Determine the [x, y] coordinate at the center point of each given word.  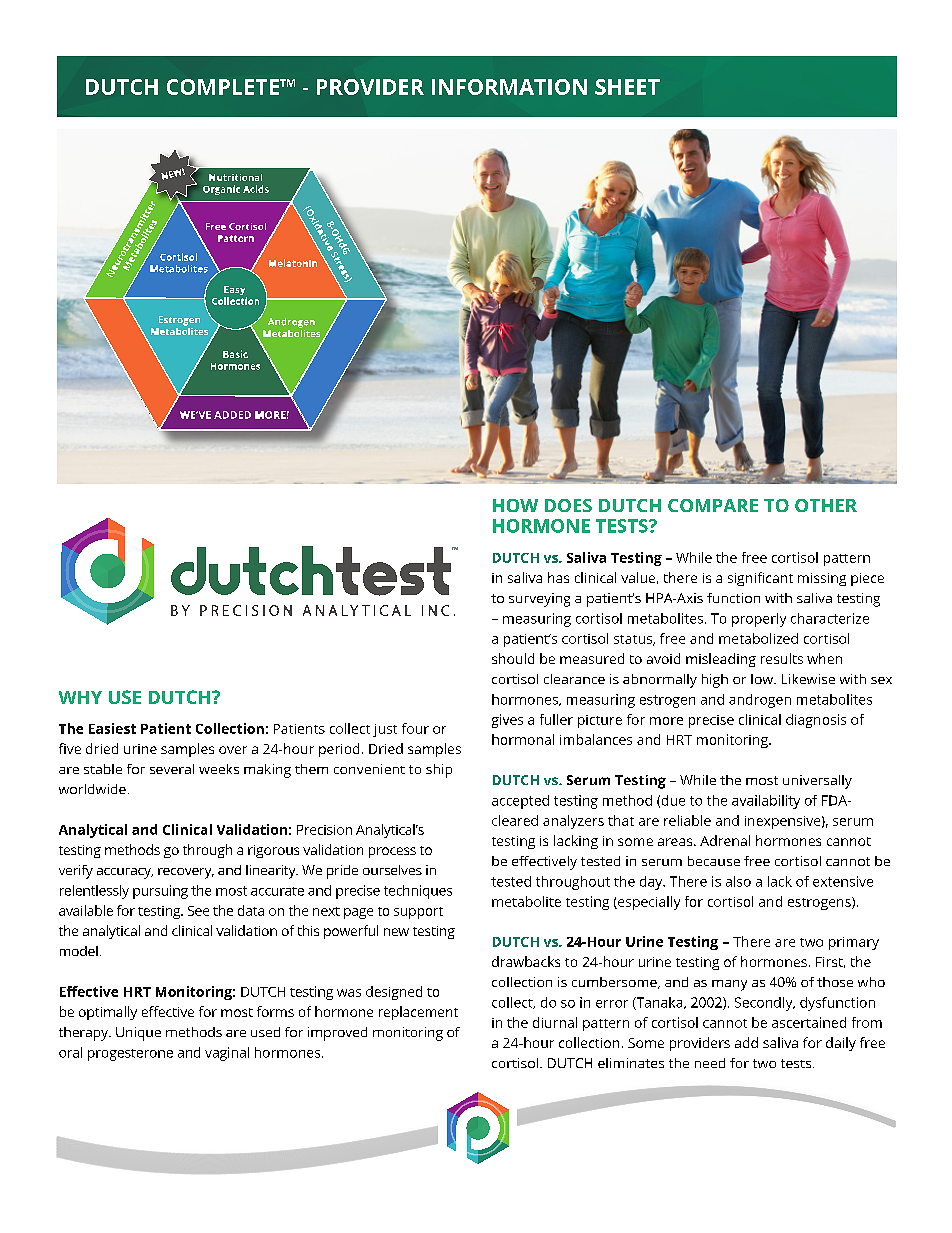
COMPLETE [224, 87]
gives [507, 721]
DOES [568, 505]
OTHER [826, 505]
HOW [515, 505]
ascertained [809, 1022]
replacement [418, 1013]
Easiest [112, 728]
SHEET [627, 87]
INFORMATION [509, 87]
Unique [138, 1034]
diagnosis [816, 721]
